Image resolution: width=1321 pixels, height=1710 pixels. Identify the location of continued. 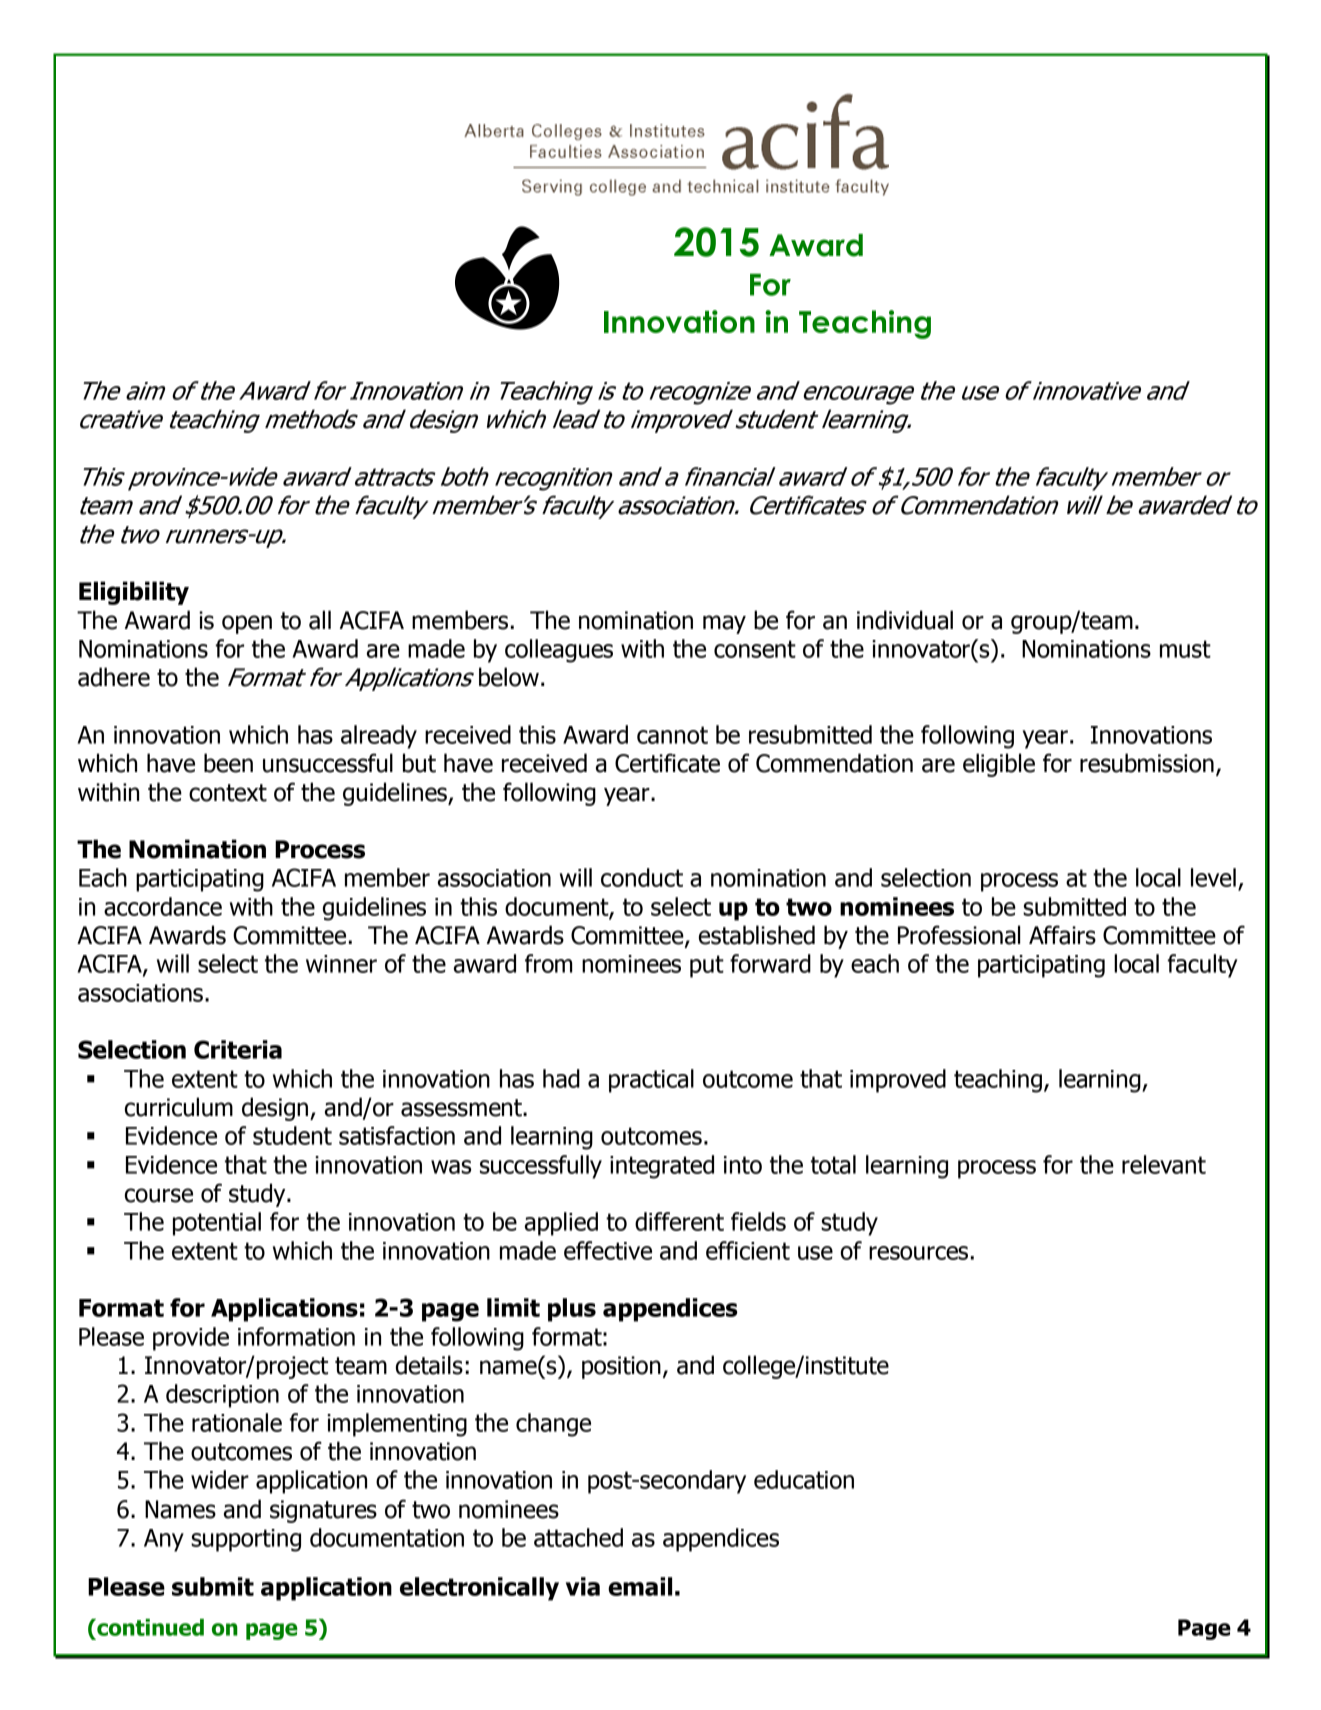
(149, 1627).
